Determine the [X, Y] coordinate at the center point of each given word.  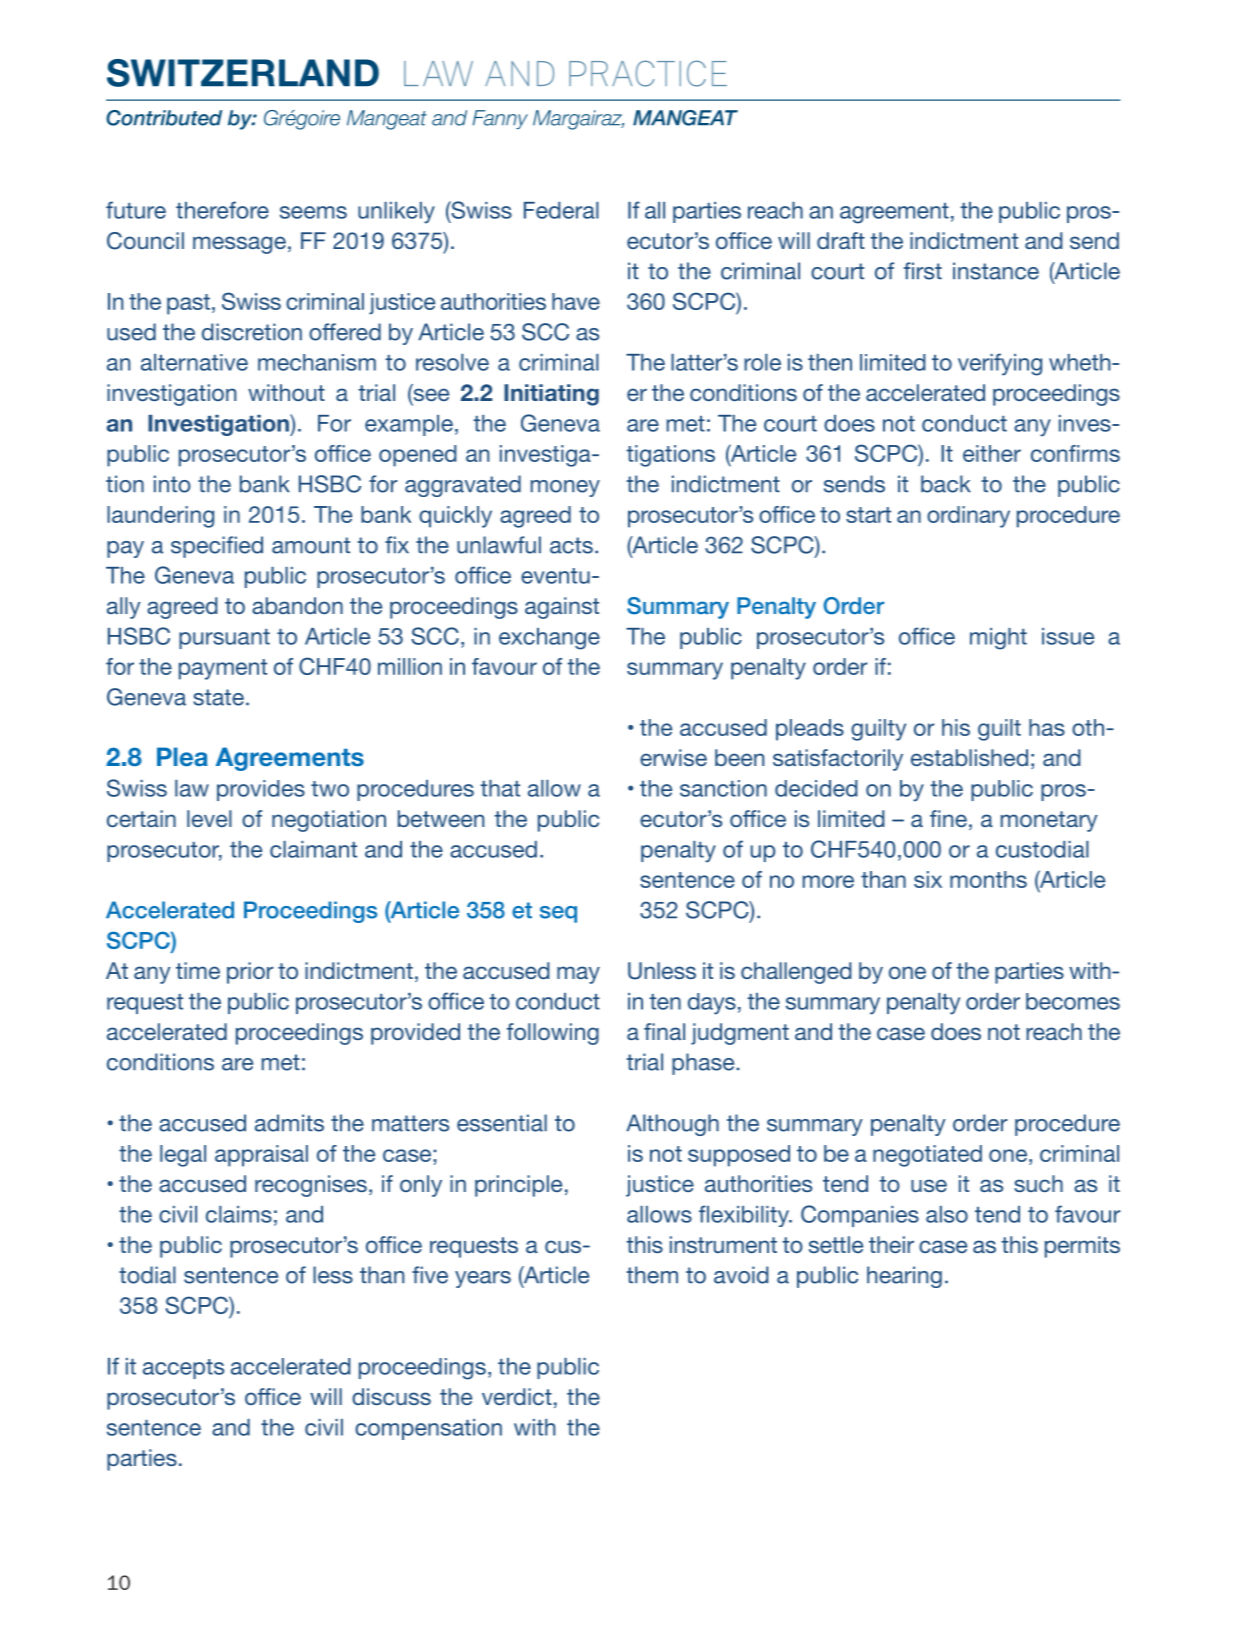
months [988, 879]
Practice [648, 73]
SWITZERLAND [243, 73]
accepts [183, 1369]
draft [841, 240]
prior [250, 973]
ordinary [968, 517]
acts [571, 545]
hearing [904, 1277]
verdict [517, 1396]
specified [217, 547]
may [578, 975]
